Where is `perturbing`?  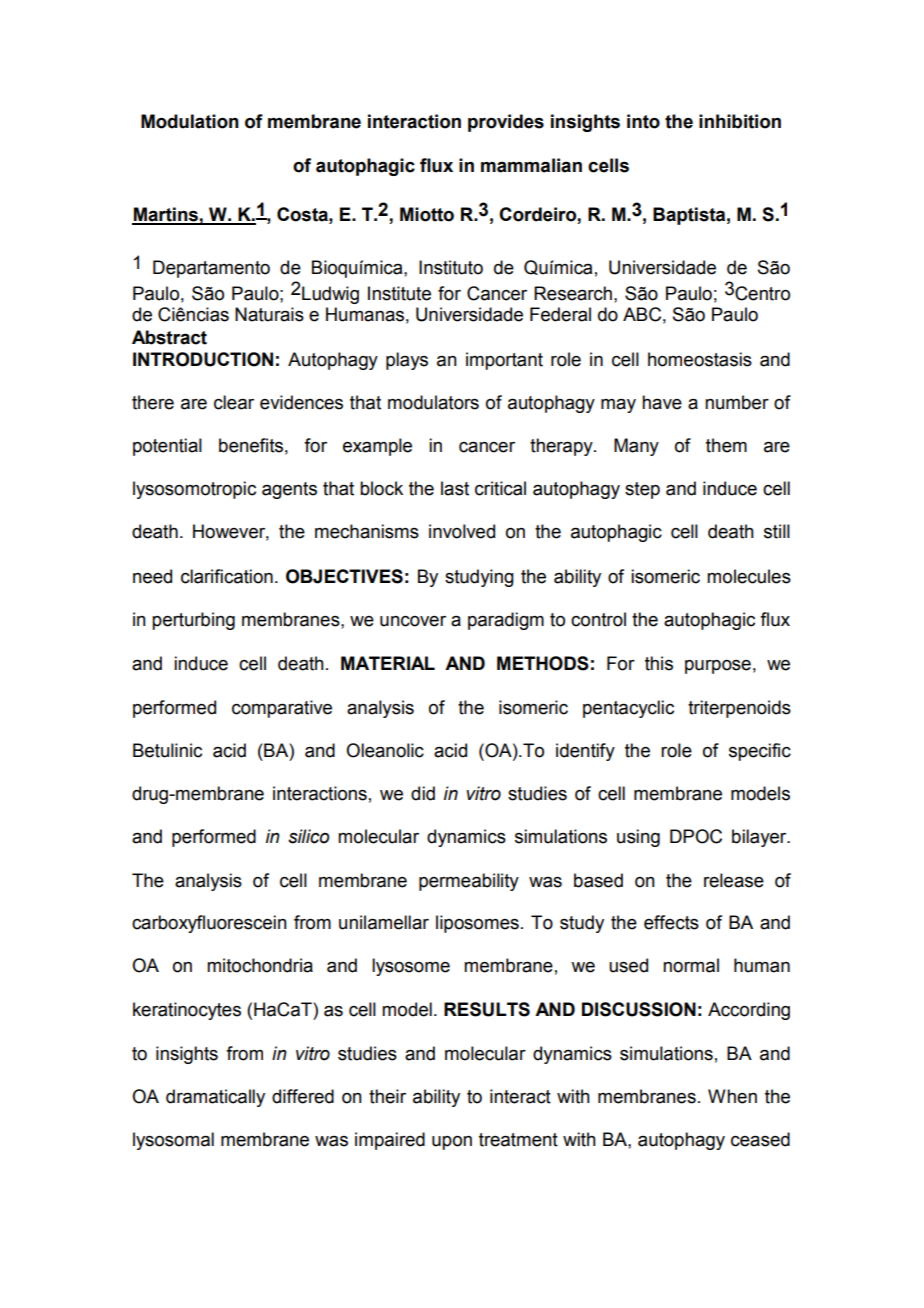
perturbing is located at coordinates (193, 621).
